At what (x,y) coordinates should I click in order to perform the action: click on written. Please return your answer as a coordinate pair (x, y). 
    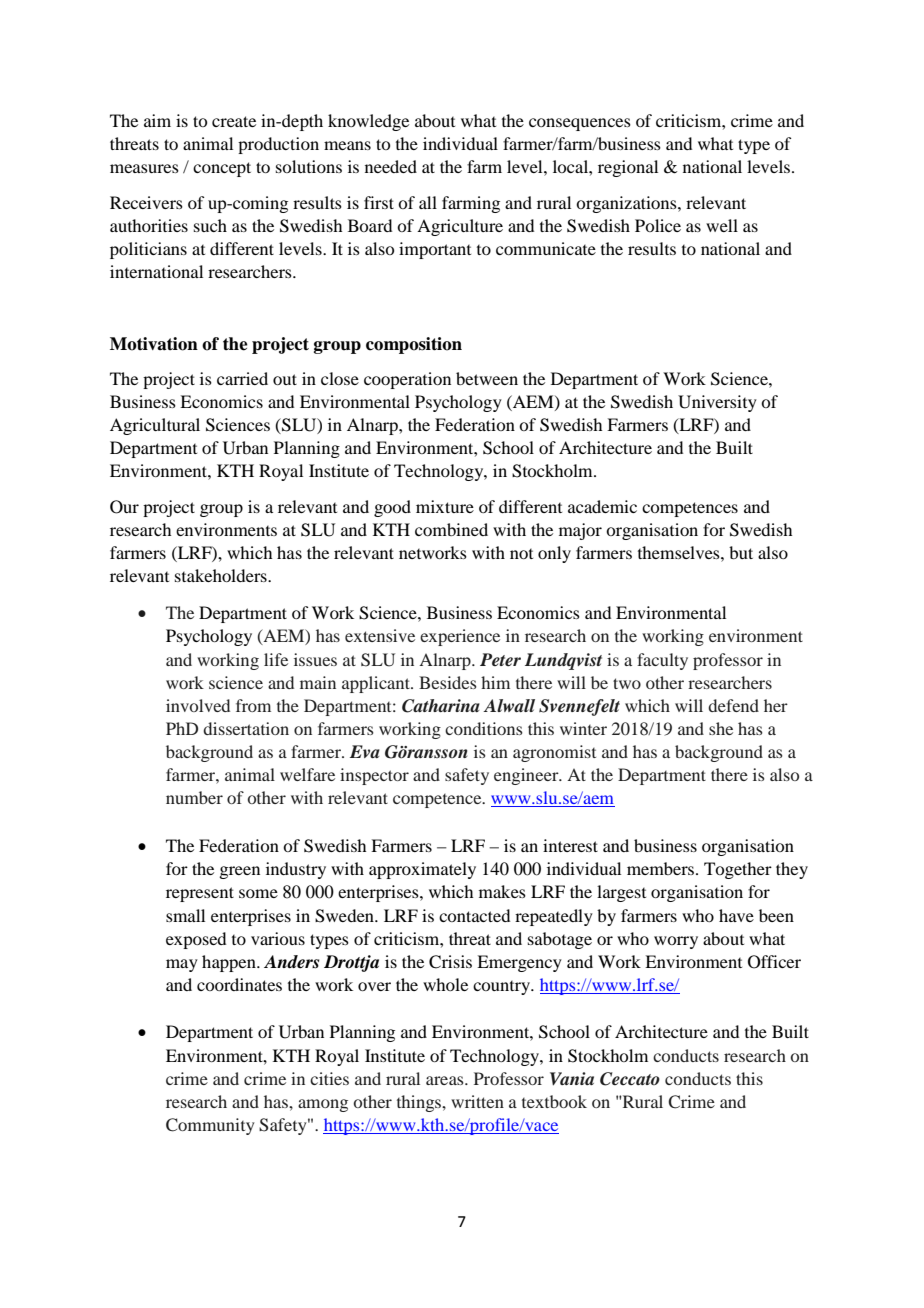
    Looking at the image, I should click on (477, 1101).
